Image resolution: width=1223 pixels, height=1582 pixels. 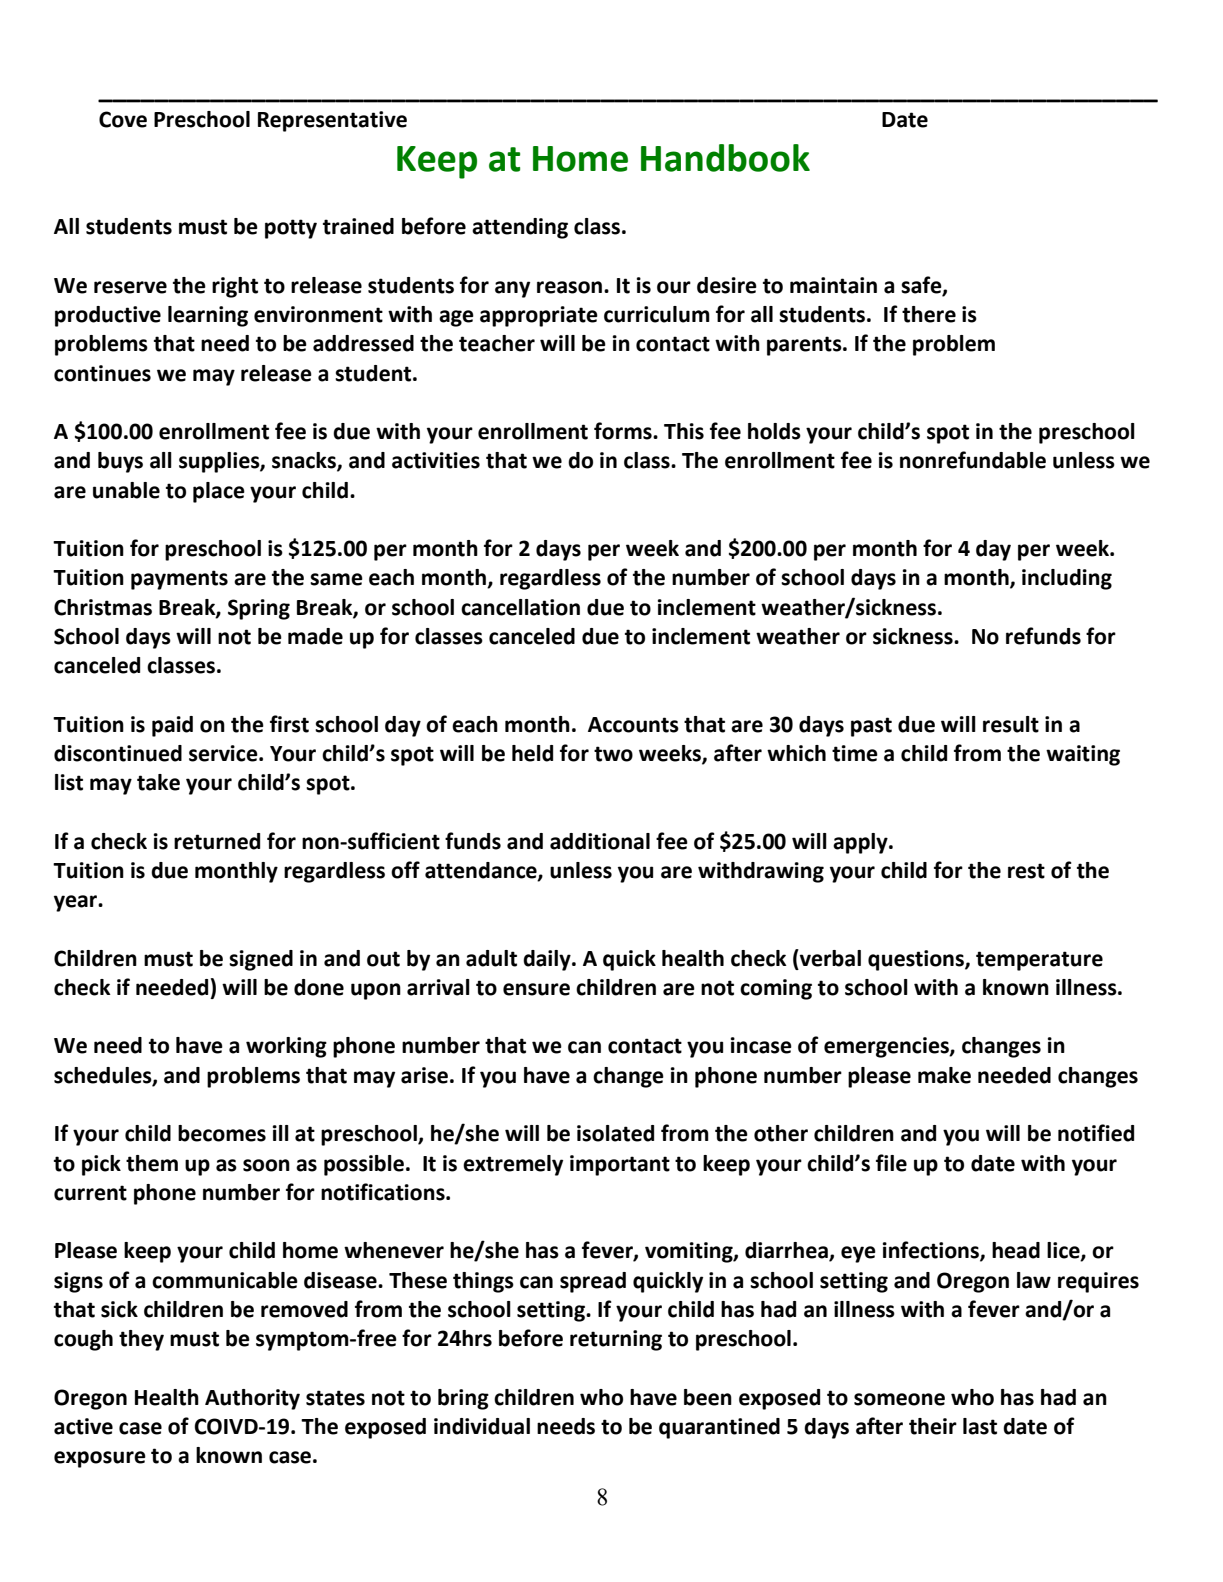 I want to click on attending, so click(x=520, y=228).
